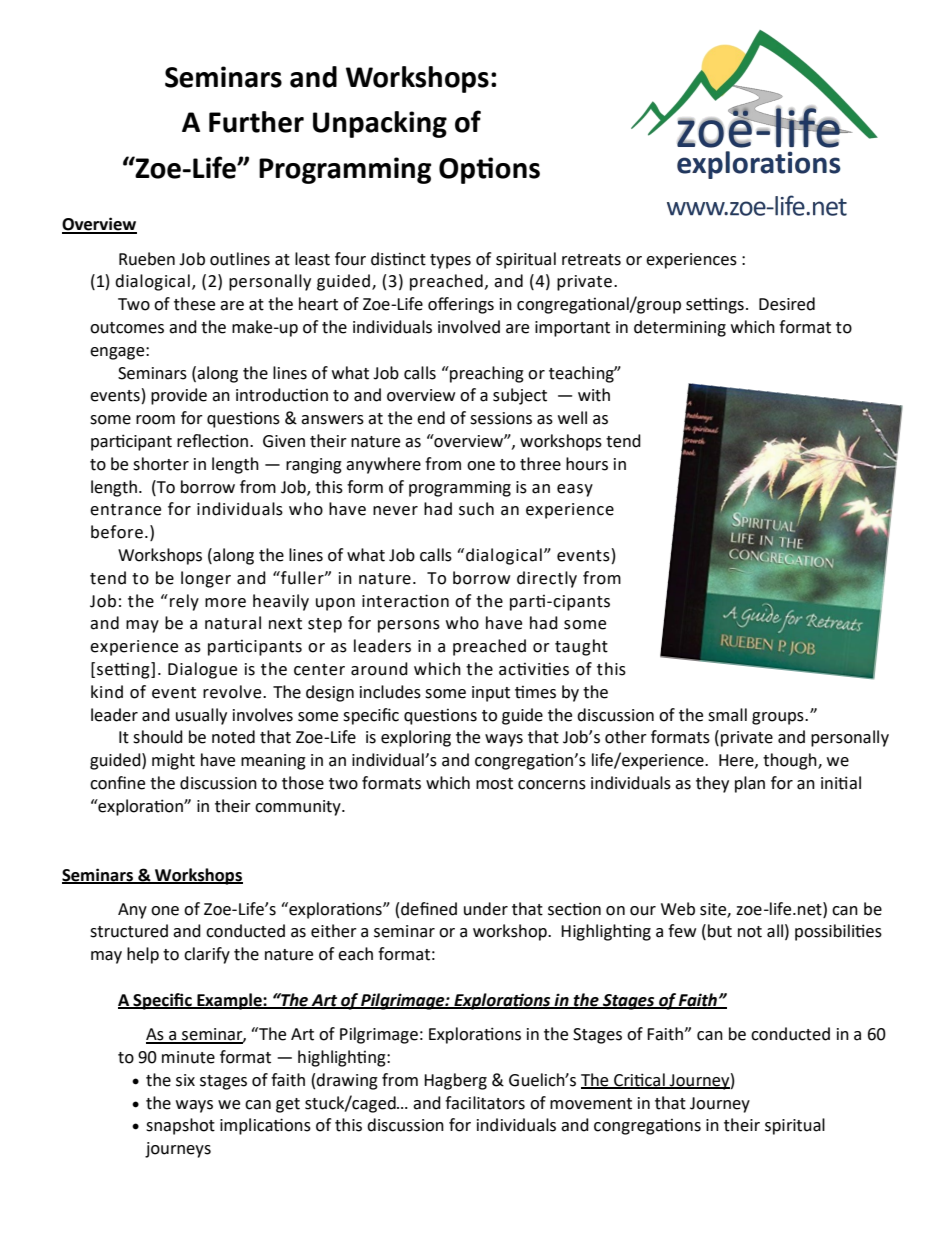 Image resolution: width=952 pixels, height=1233 pixels. What do you see at coordinates (520, 396) in the screenshot?
I see `subject` at bounding box center [520, 396].
